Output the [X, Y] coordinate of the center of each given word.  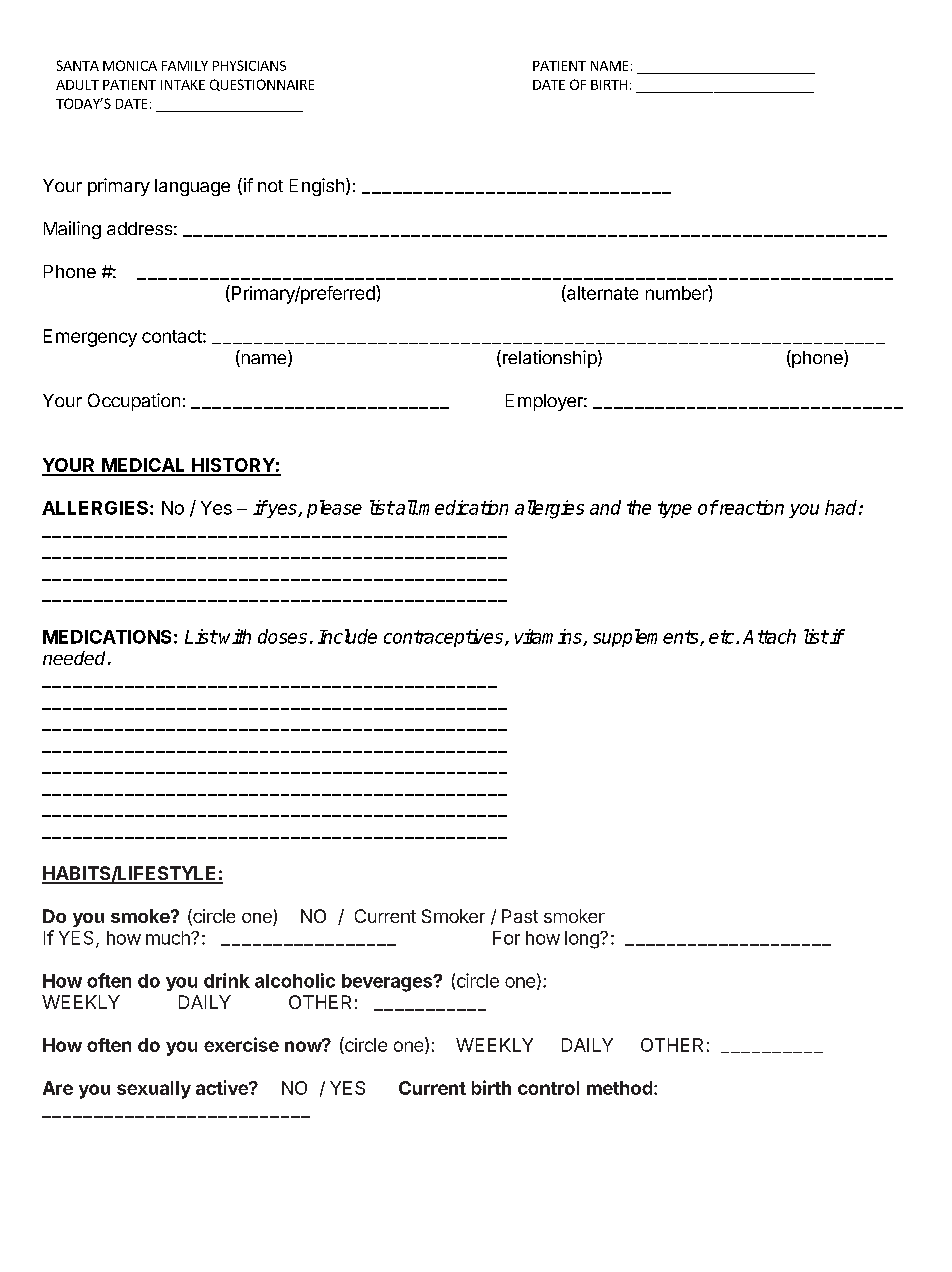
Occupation [134, 402]
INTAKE [183, 85]
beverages [388, 983]
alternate [601, 293]
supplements [647, 638]
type [675, 509]
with [235, 636]
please [334, 509]
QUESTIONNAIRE [262, 85]
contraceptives [445, 638]
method [619, 1088]
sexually [154, 1090]
